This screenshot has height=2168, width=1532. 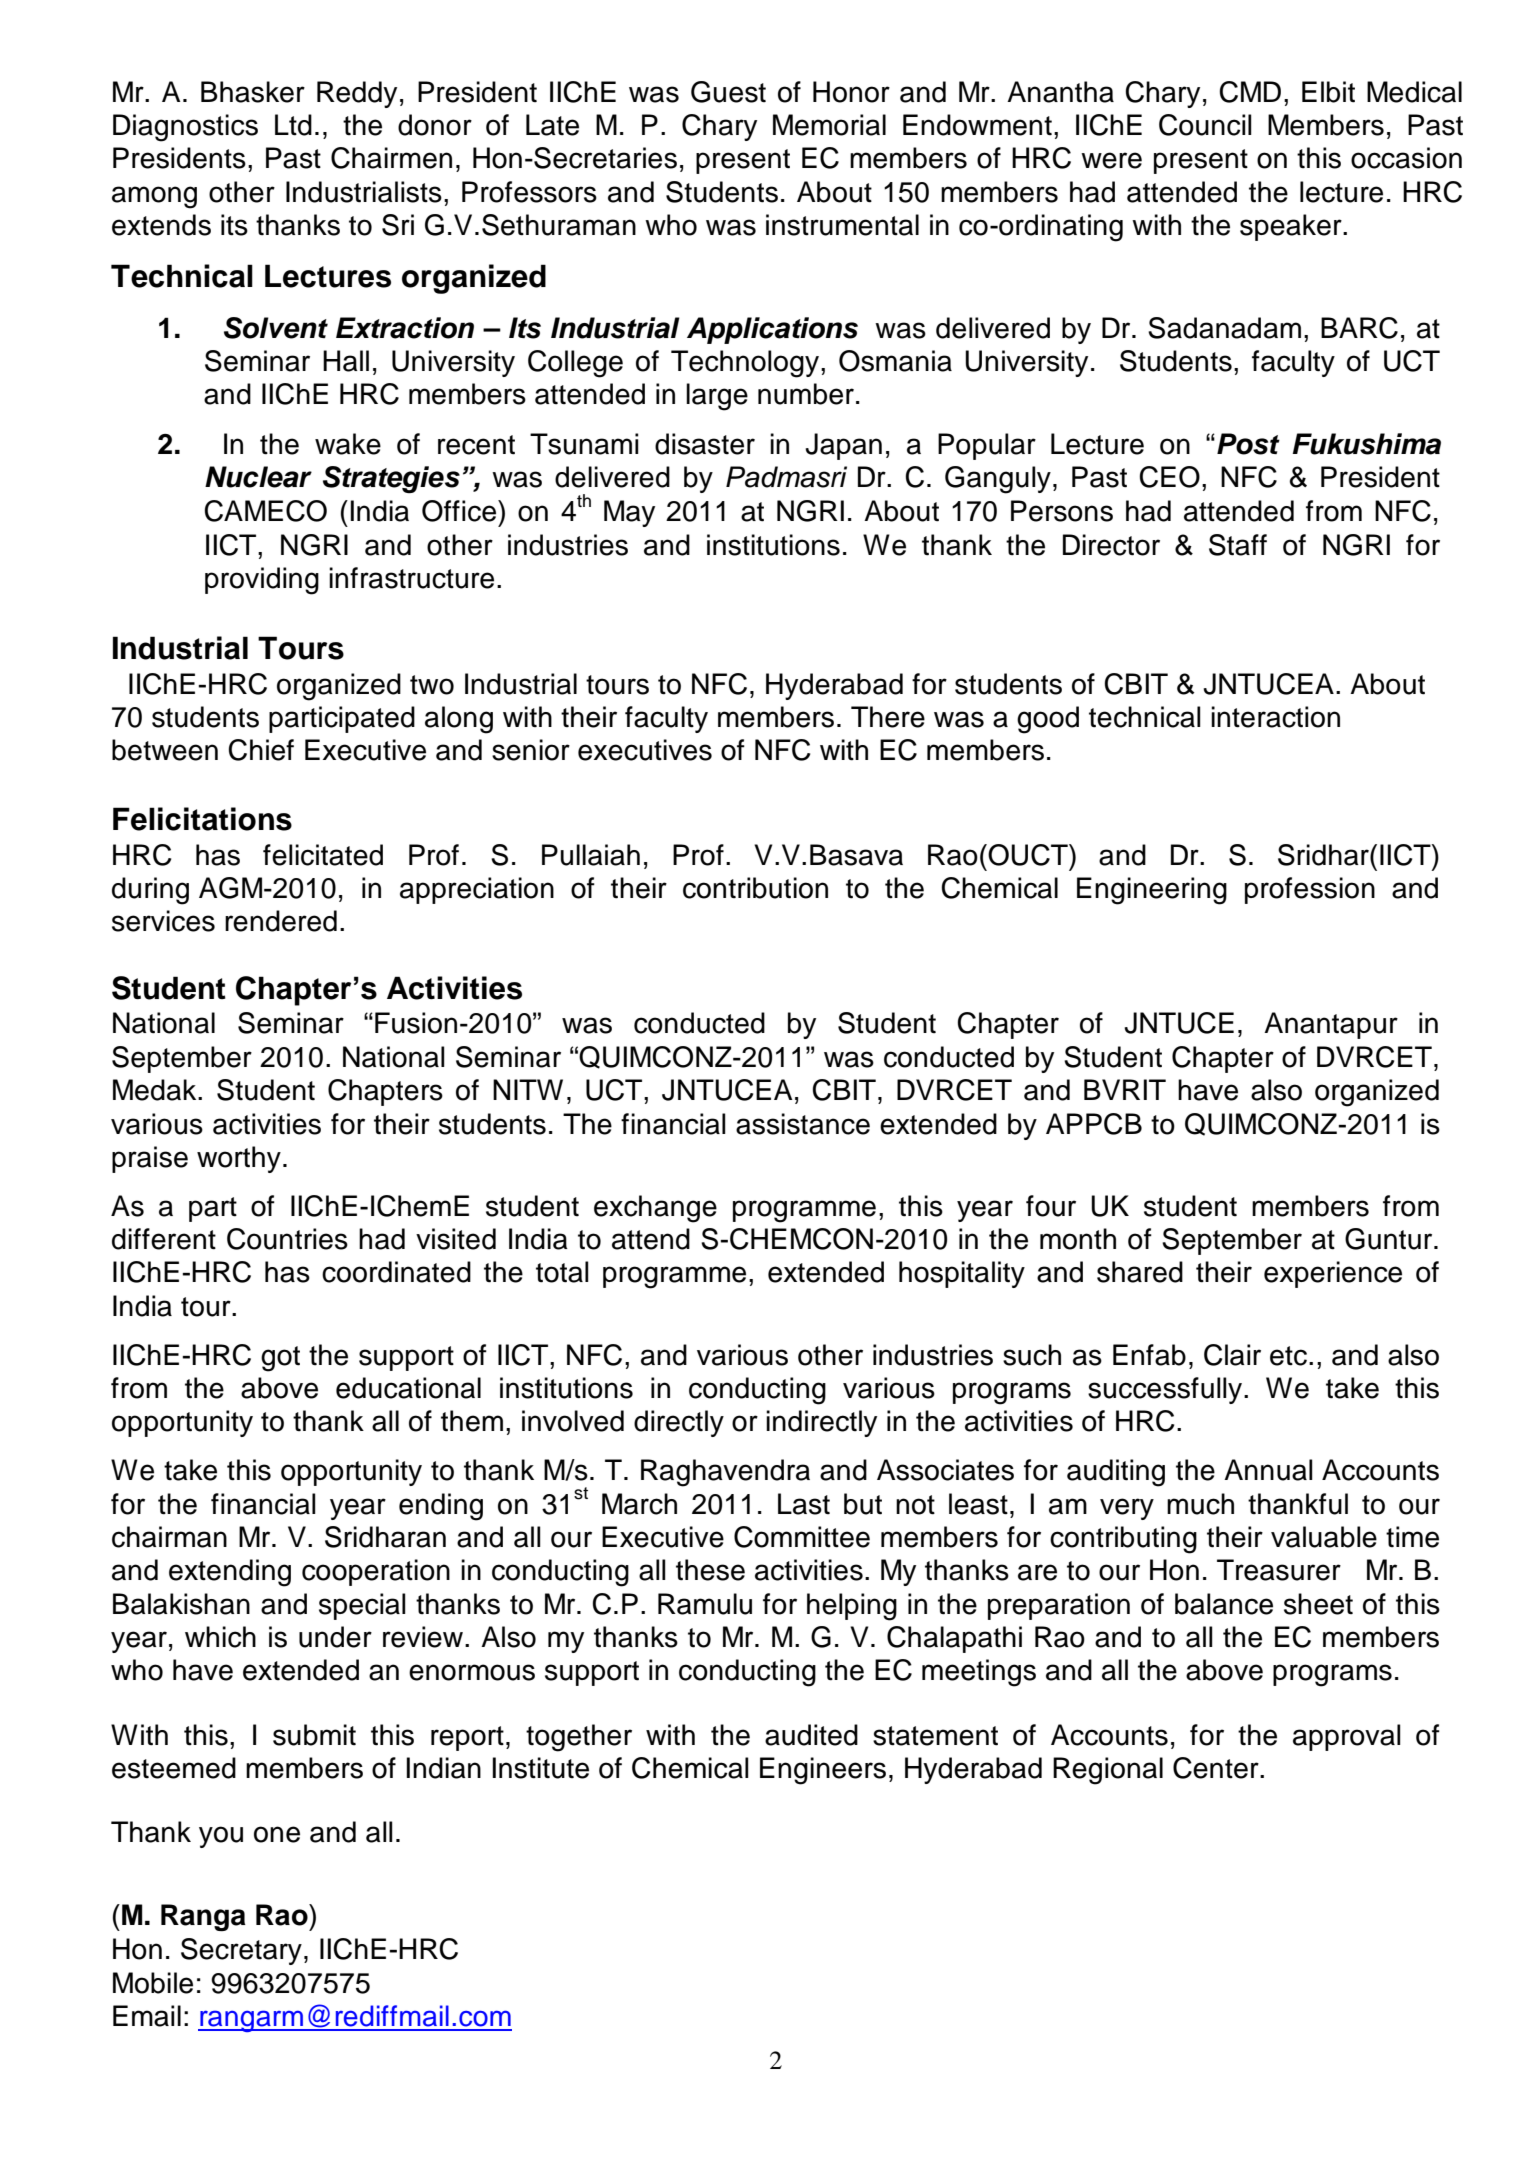 What do you see at coordinates (280, 1359) in the screenshot?
I see `got` at bounding box center [280, 1359].
